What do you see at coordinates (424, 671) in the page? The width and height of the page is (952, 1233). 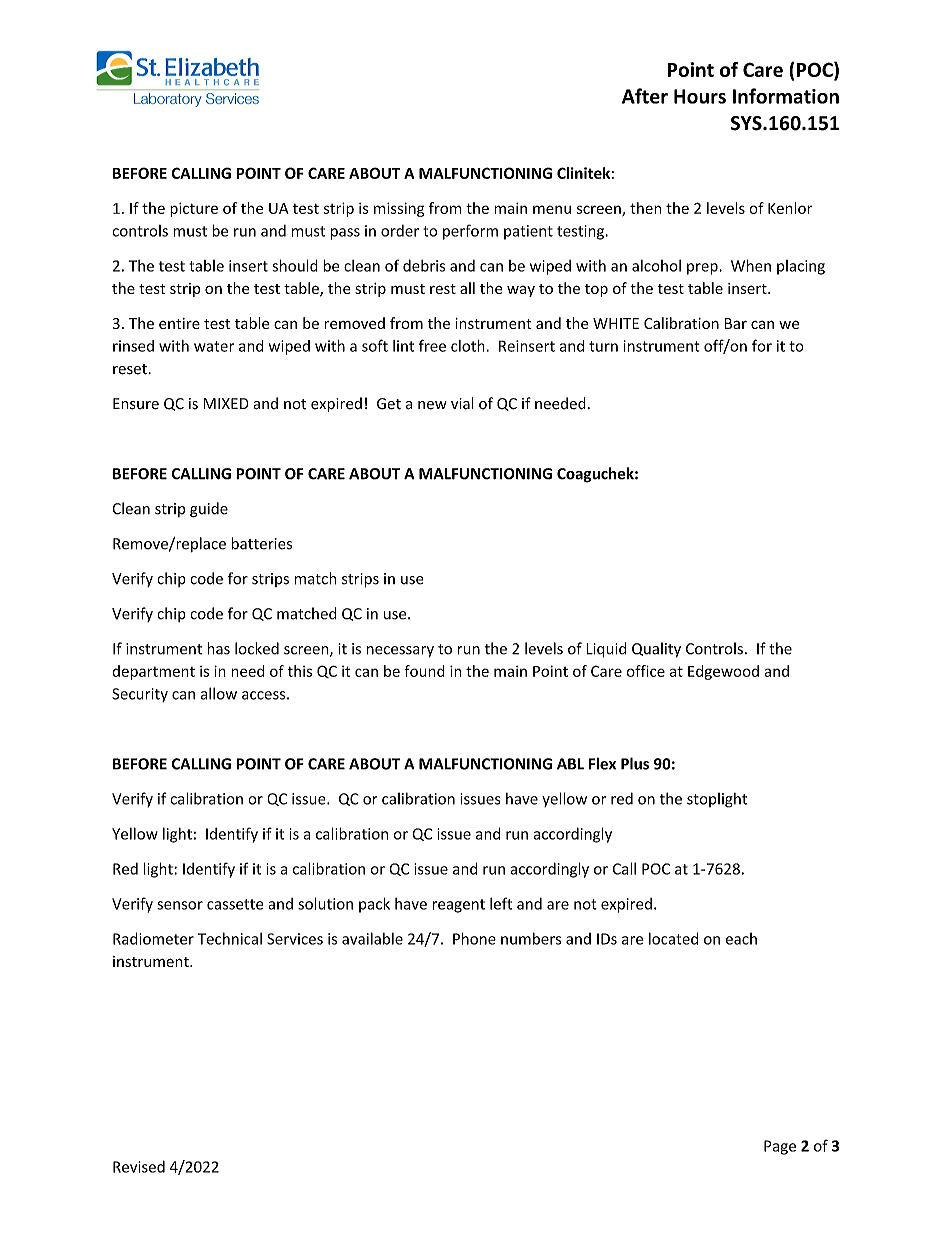 I see `found` at bounding box center [424, 671].
